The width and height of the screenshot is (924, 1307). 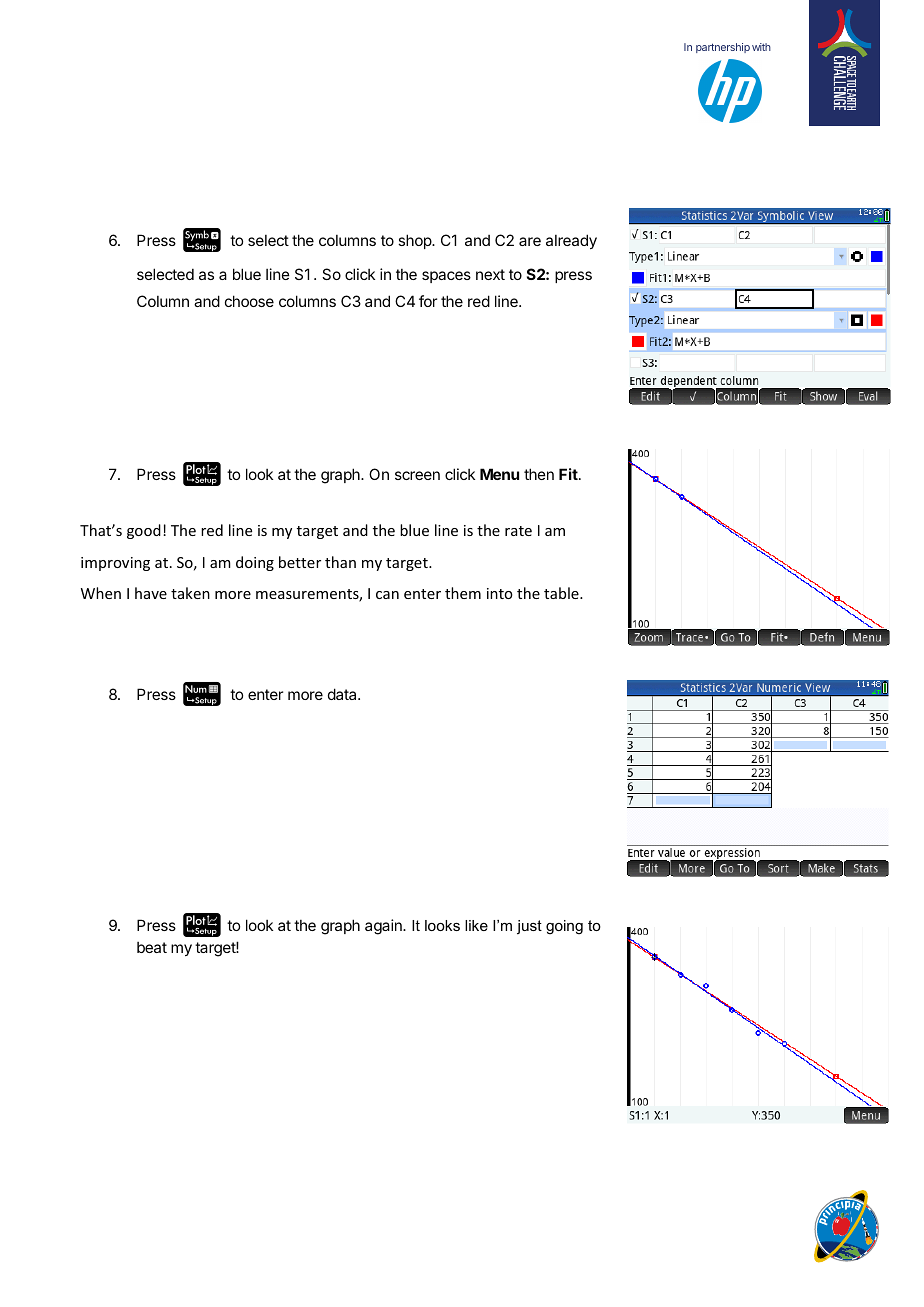 What do you see at coordinates (428, 301) in the screenshot?
I see `for` at bounding box center [428, 301].
